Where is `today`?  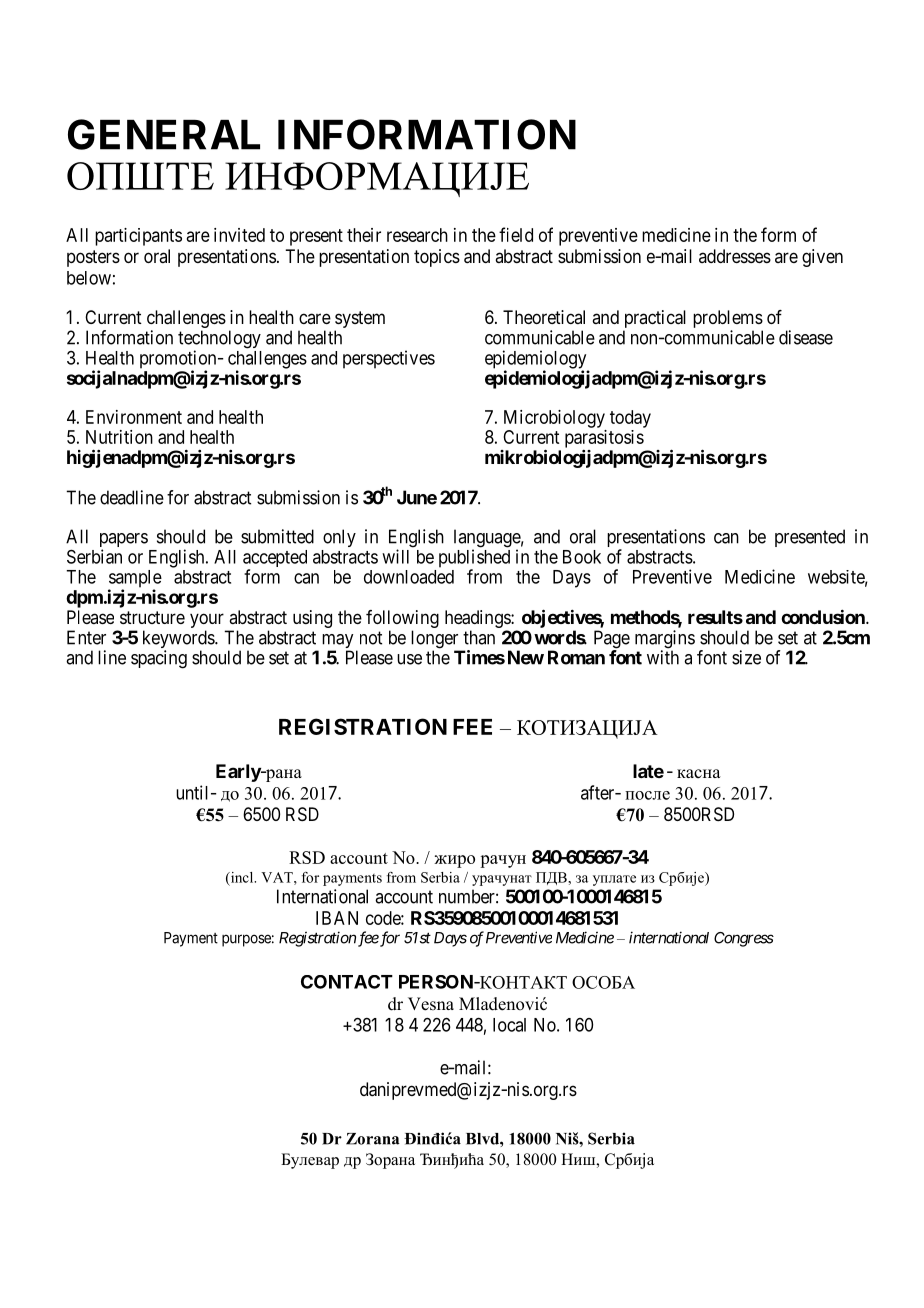
today is located at coordinates (630, 419).
